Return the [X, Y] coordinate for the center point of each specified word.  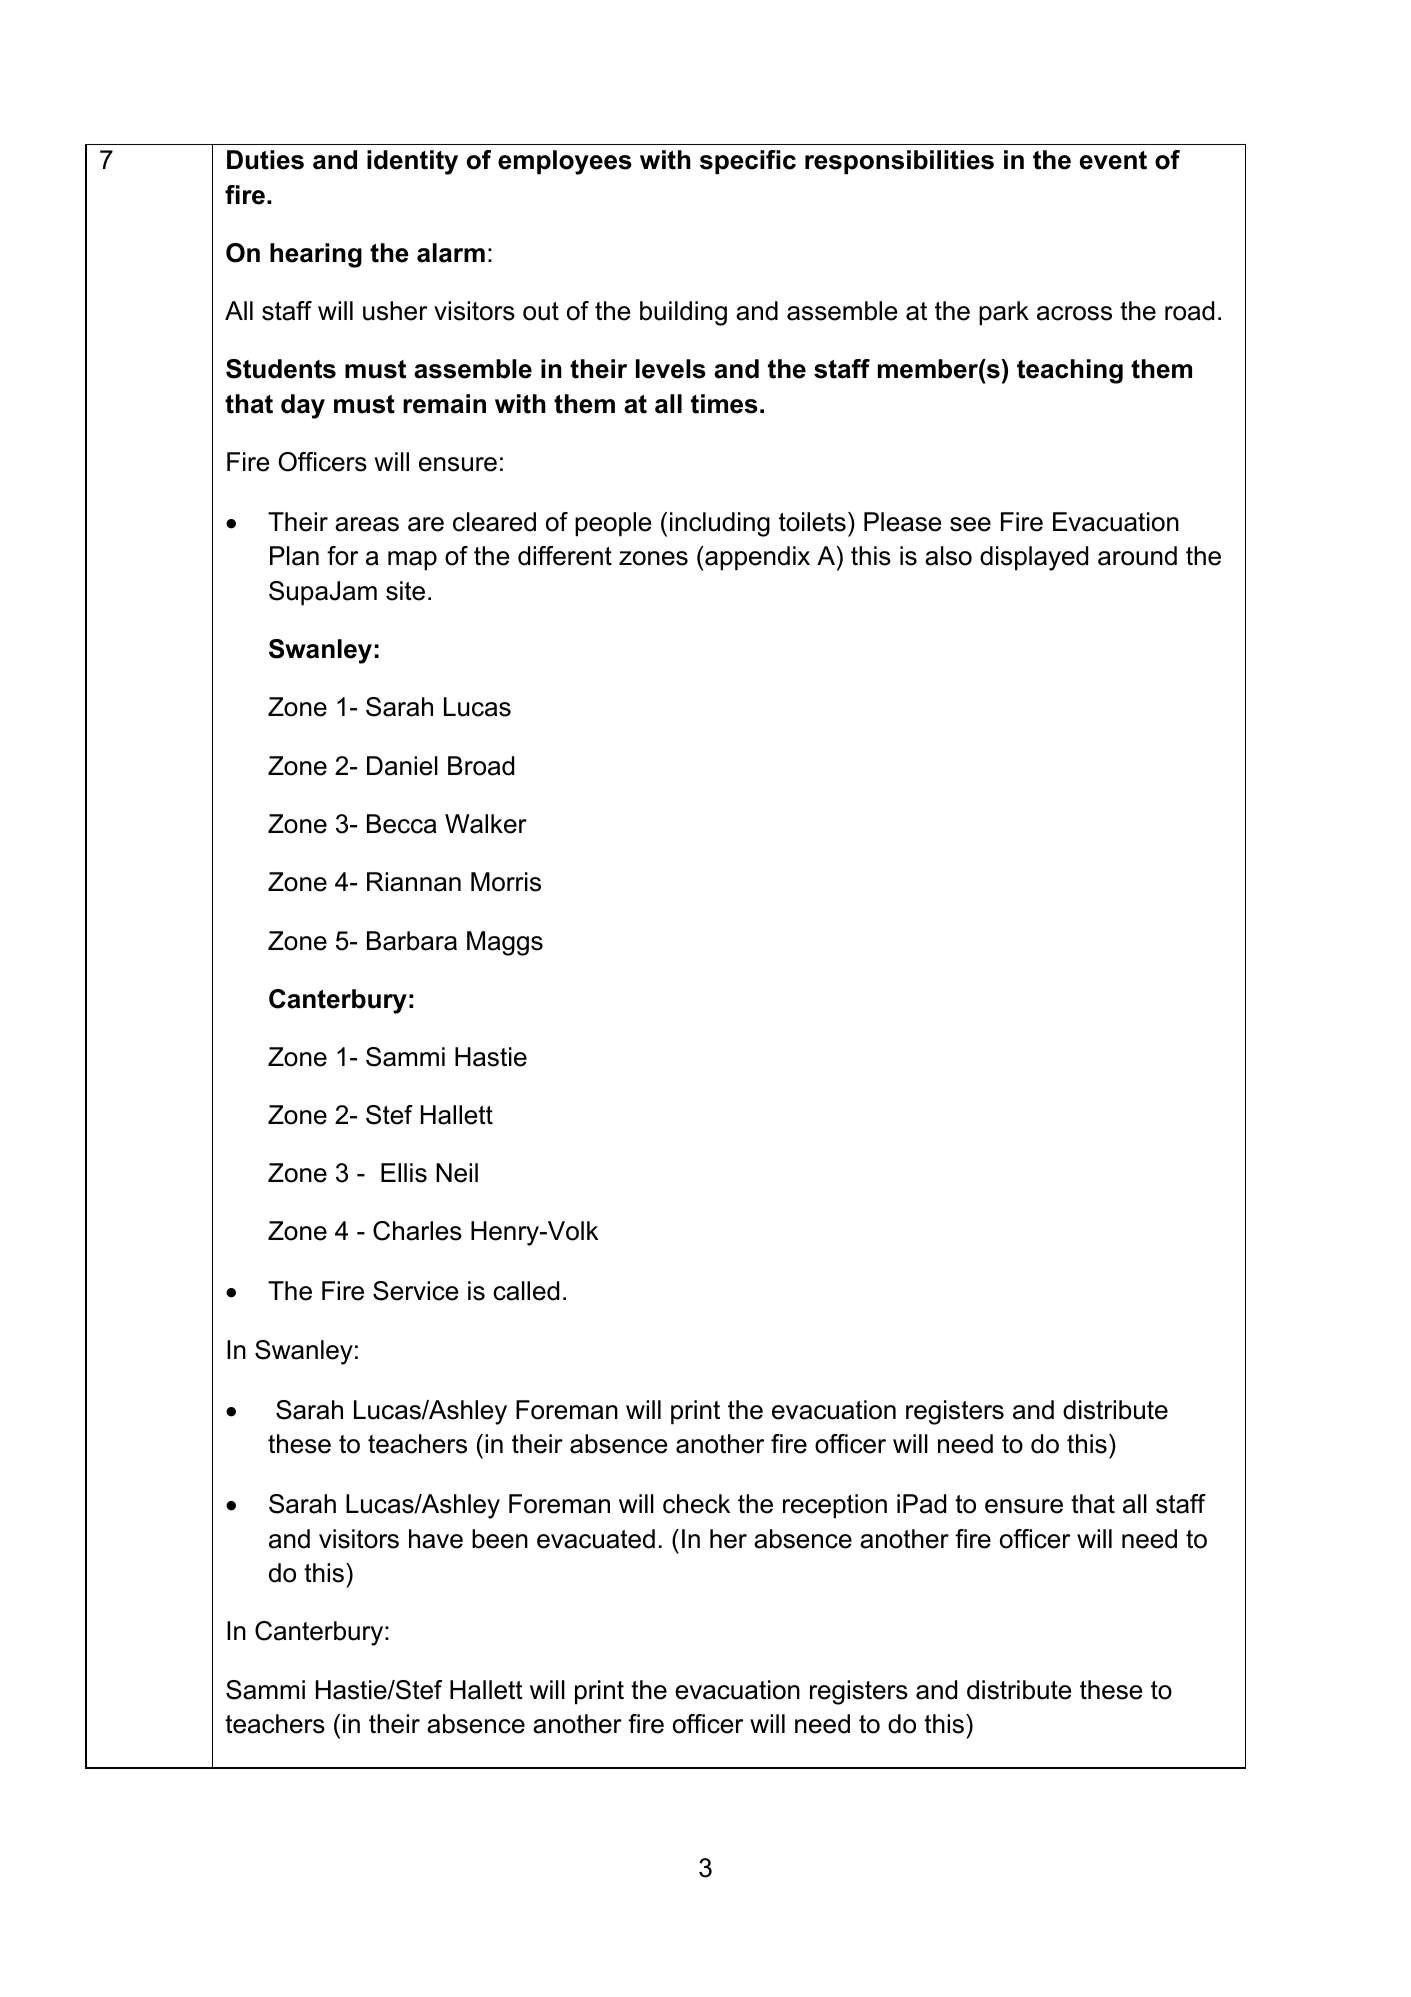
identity [412, 162]
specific [748, 162]
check [696, 1504]
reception [835, 1506]
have [436, 1539]
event [1113, 160]
